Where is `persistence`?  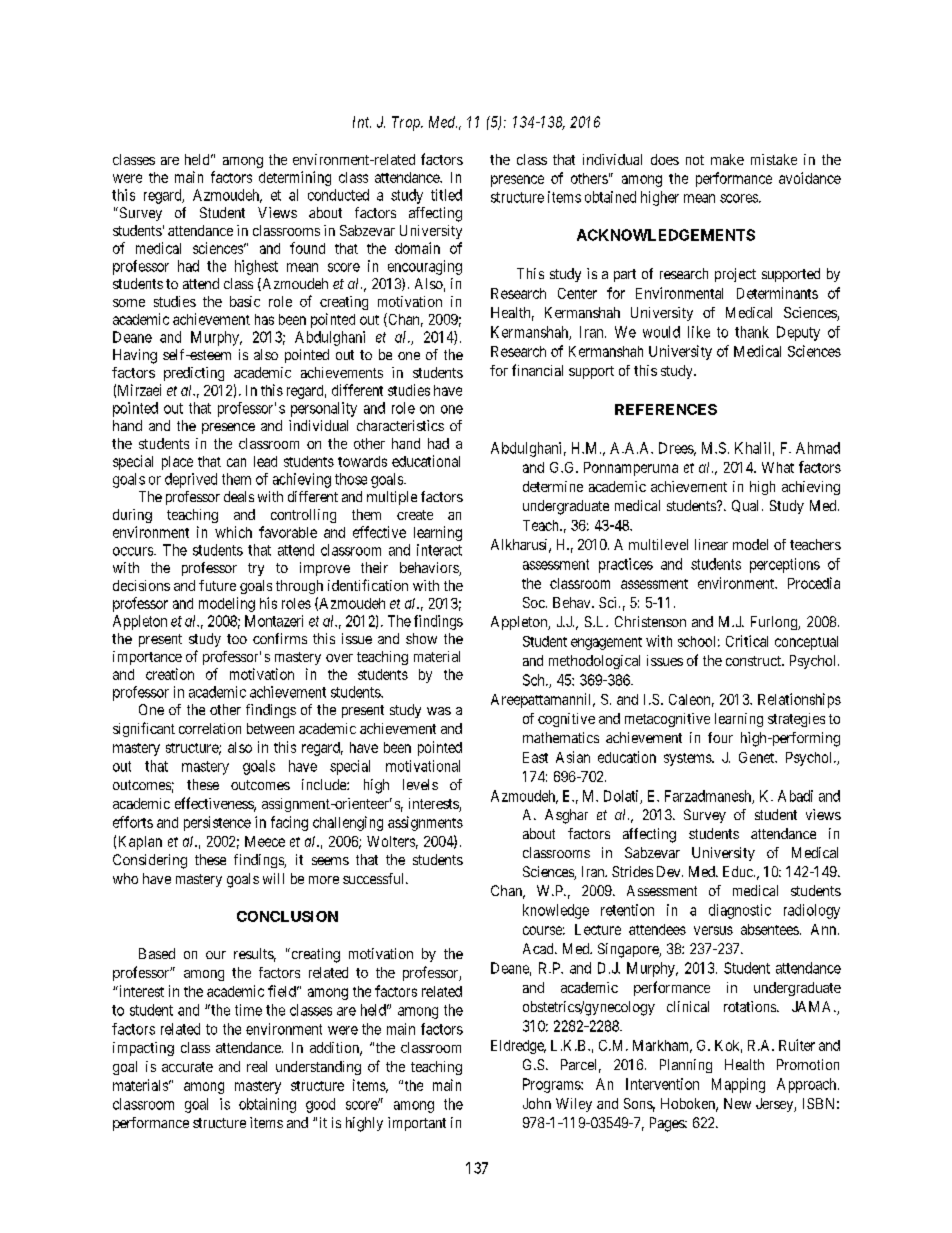 persistence is located at coordinates (217, 823).
